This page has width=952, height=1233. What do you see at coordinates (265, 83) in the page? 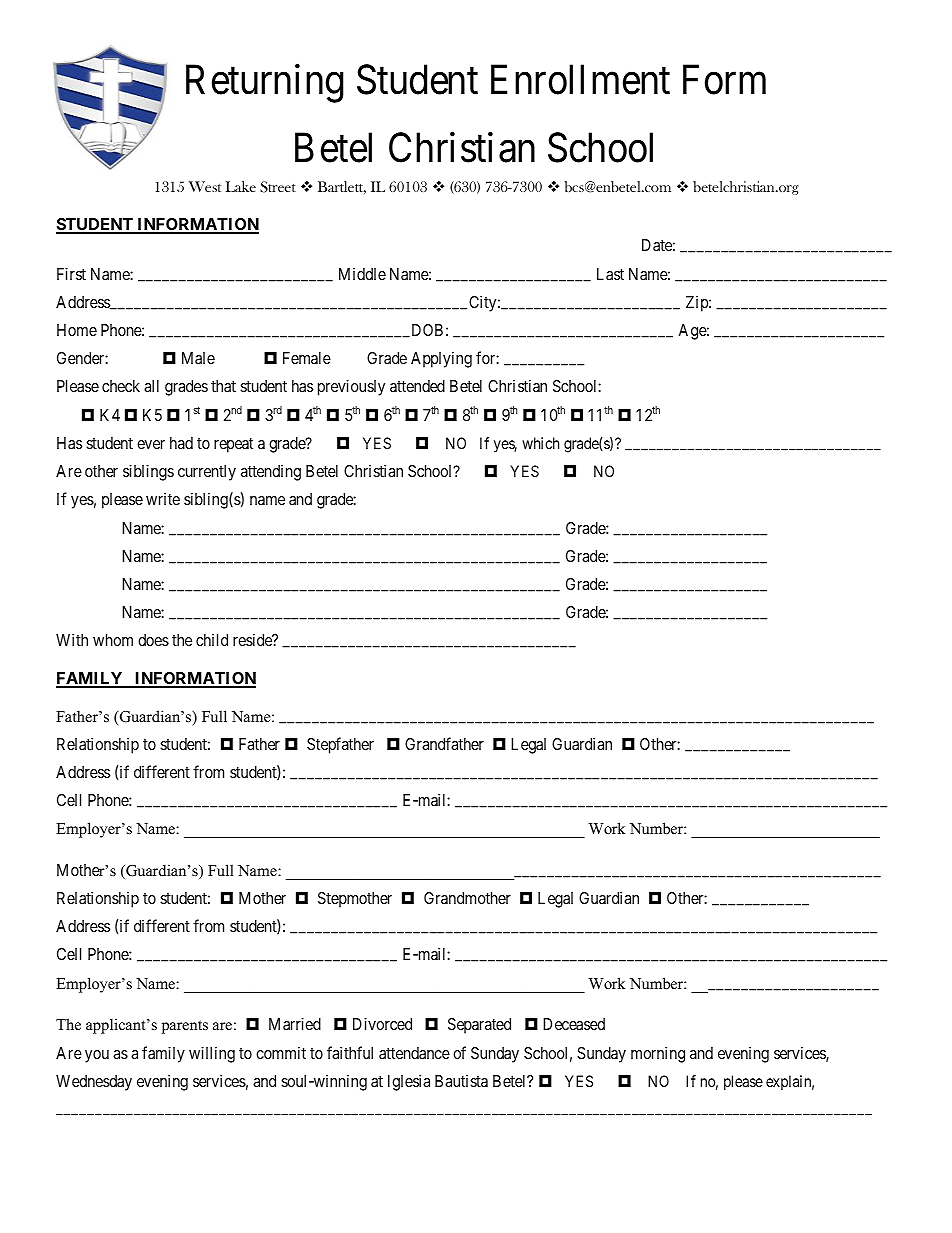
I see `Returning` at bounding box center [265, 83].
